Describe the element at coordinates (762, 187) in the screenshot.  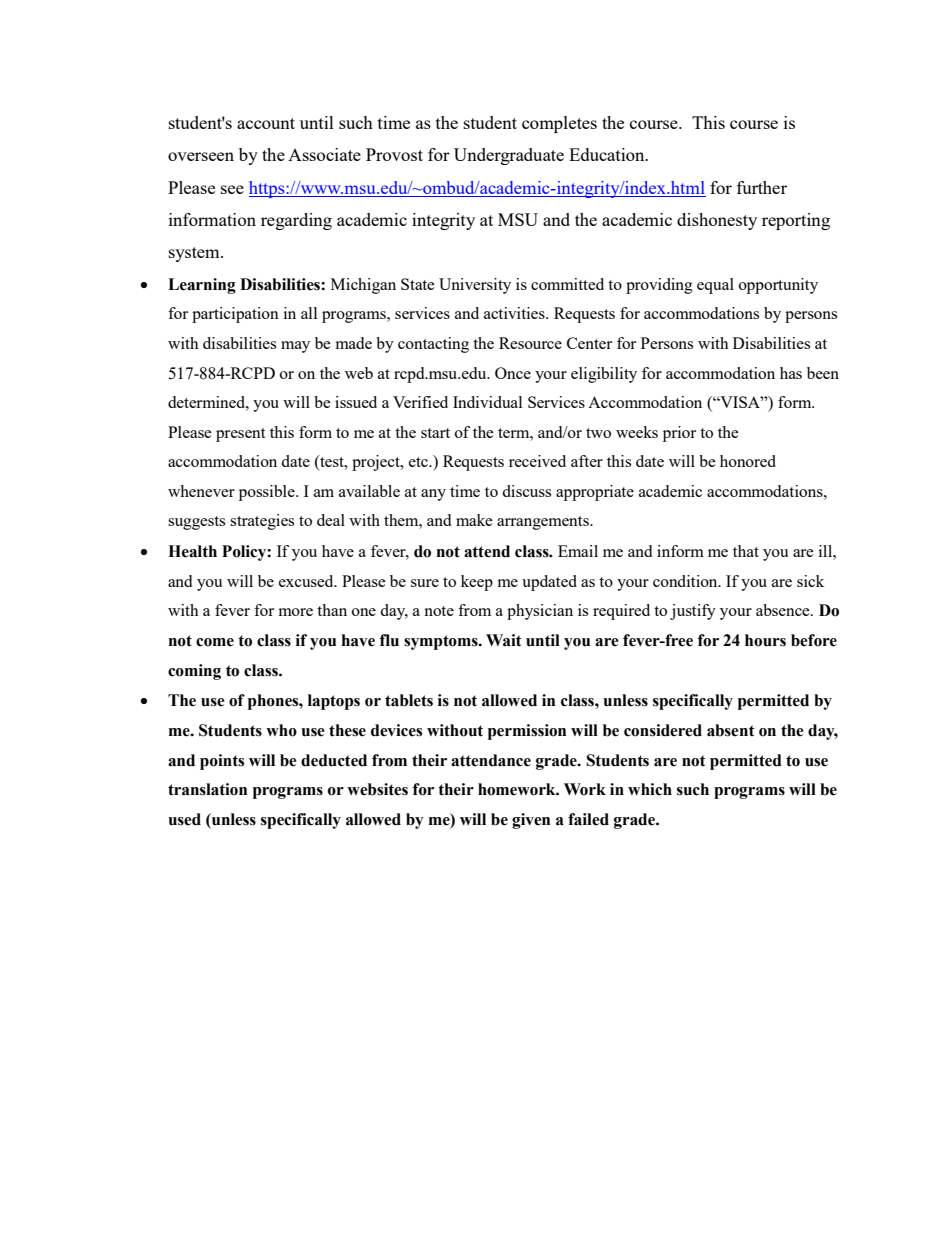
I see `further` at that location.
